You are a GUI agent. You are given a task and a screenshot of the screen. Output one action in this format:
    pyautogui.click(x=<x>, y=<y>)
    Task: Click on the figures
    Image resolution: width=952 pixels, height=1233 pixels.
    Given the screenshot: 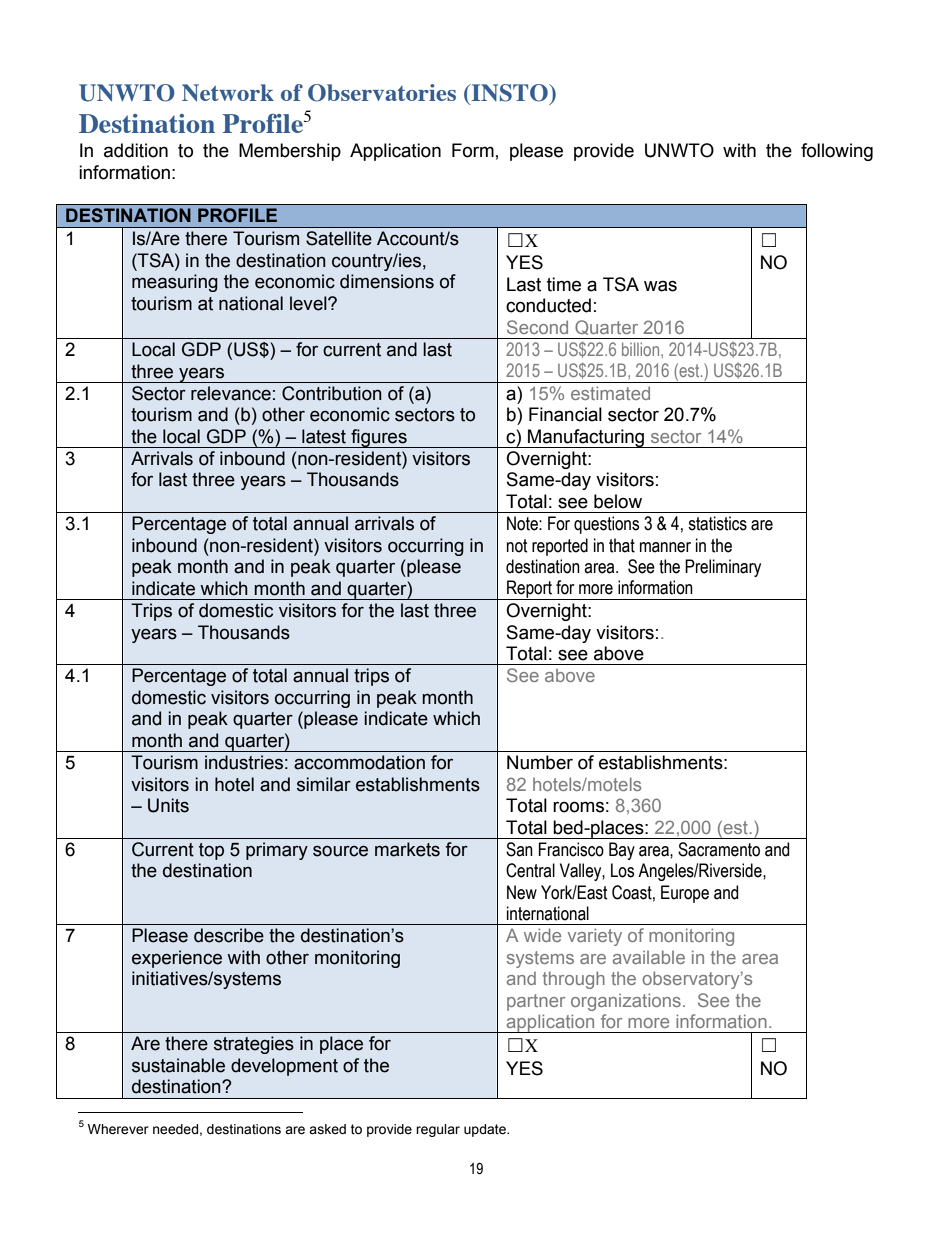 What is the action you would take?
    pyautogui.click(x=379, y=438)
